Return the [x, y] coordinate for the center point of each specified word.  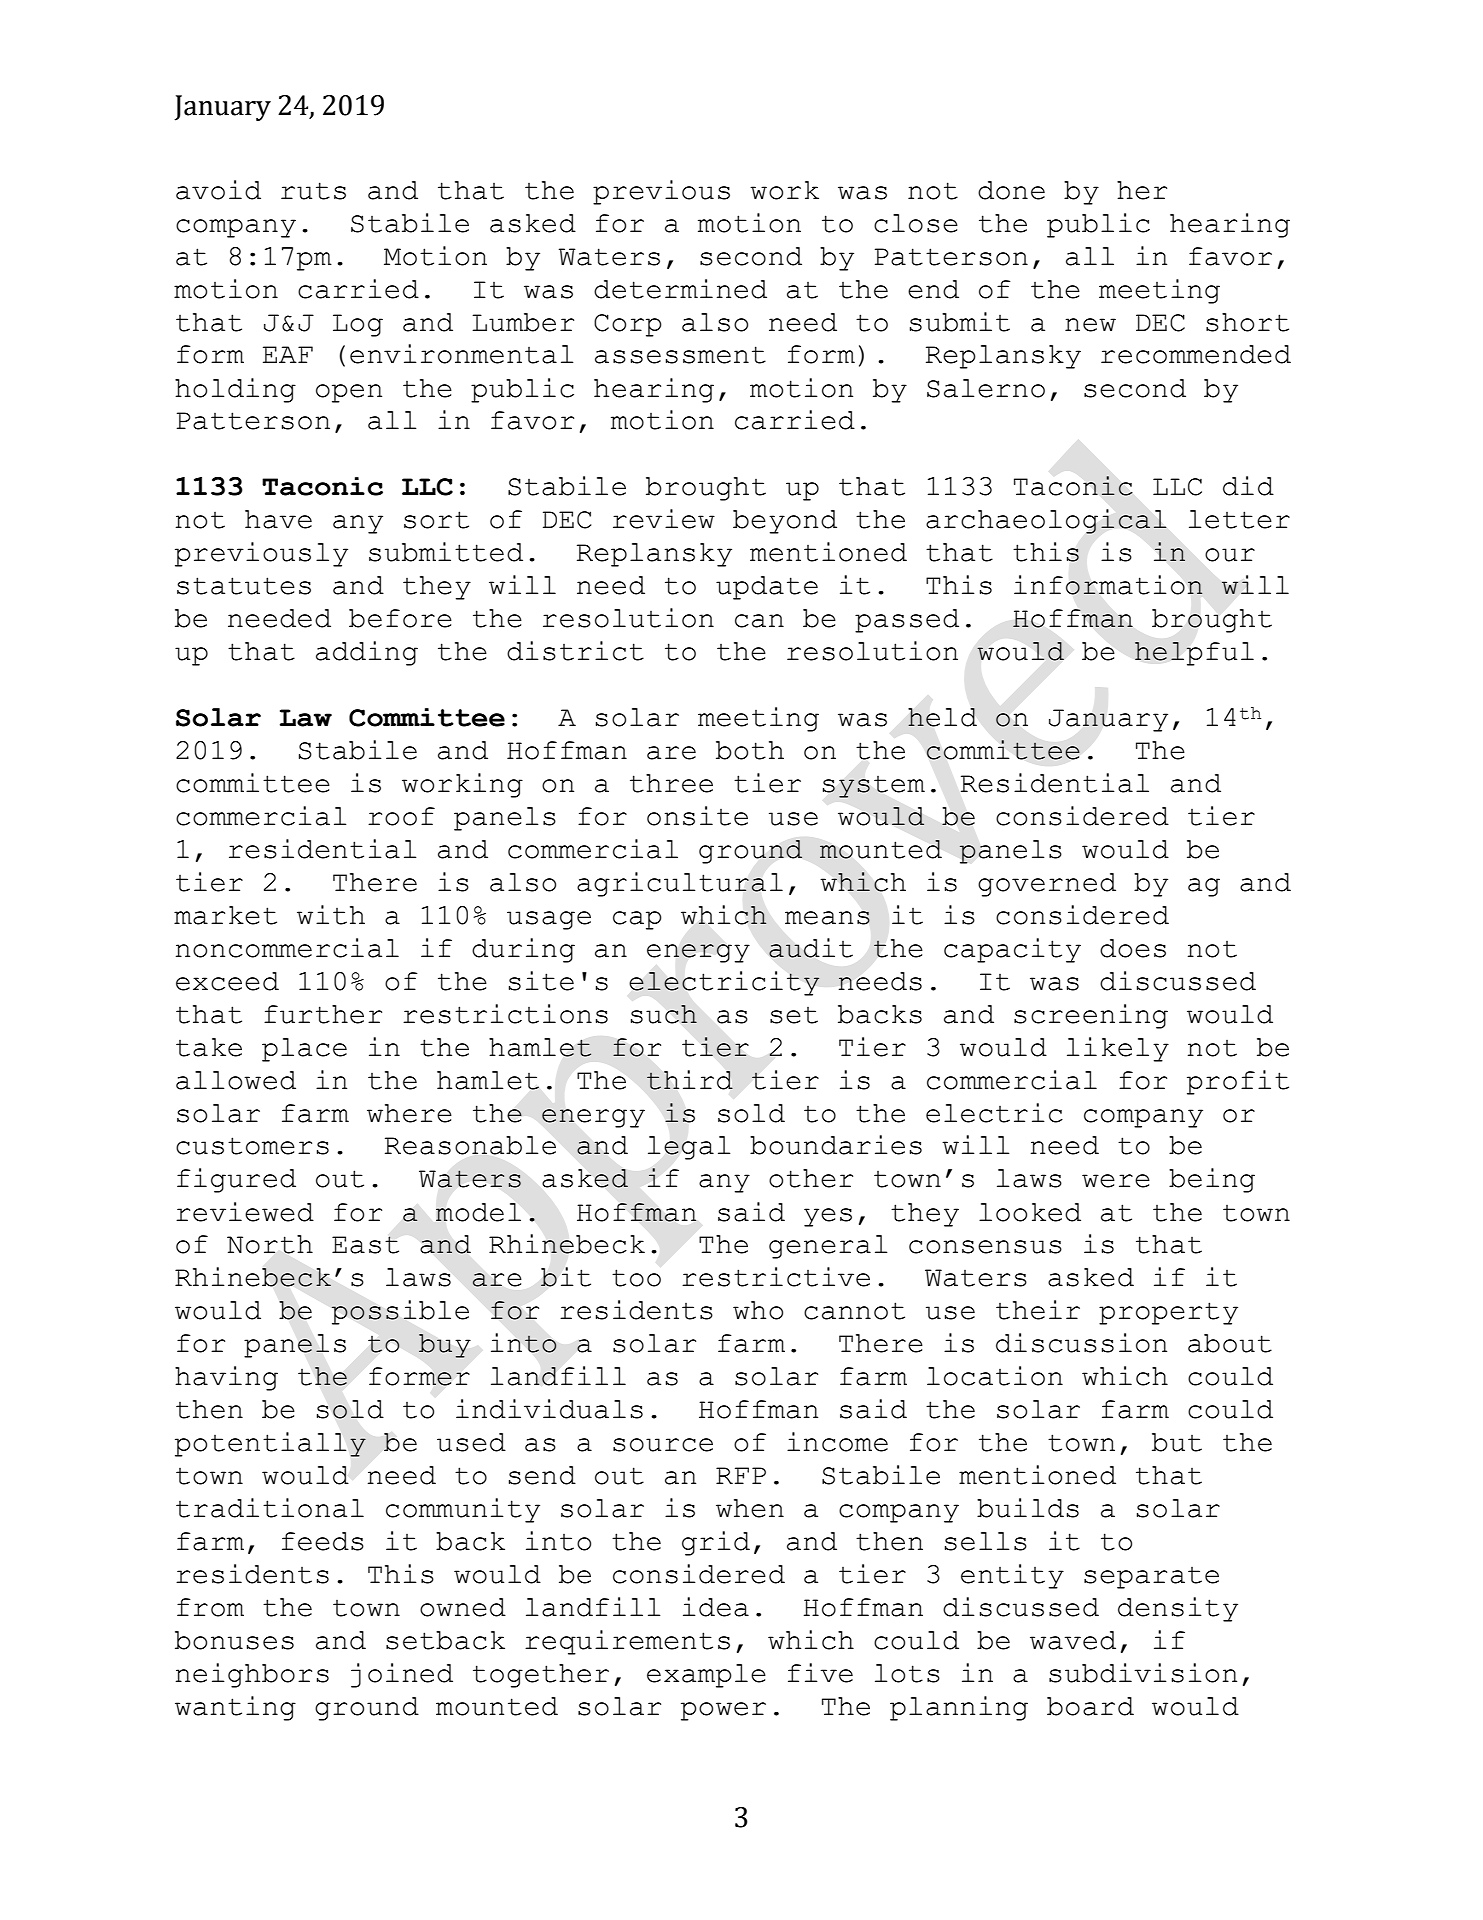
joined [402, 1675]
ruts [313, 191]
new [1090, 325]
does [1133, 948]
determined [680, 289]
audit [811, 948]
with [331, 915]
